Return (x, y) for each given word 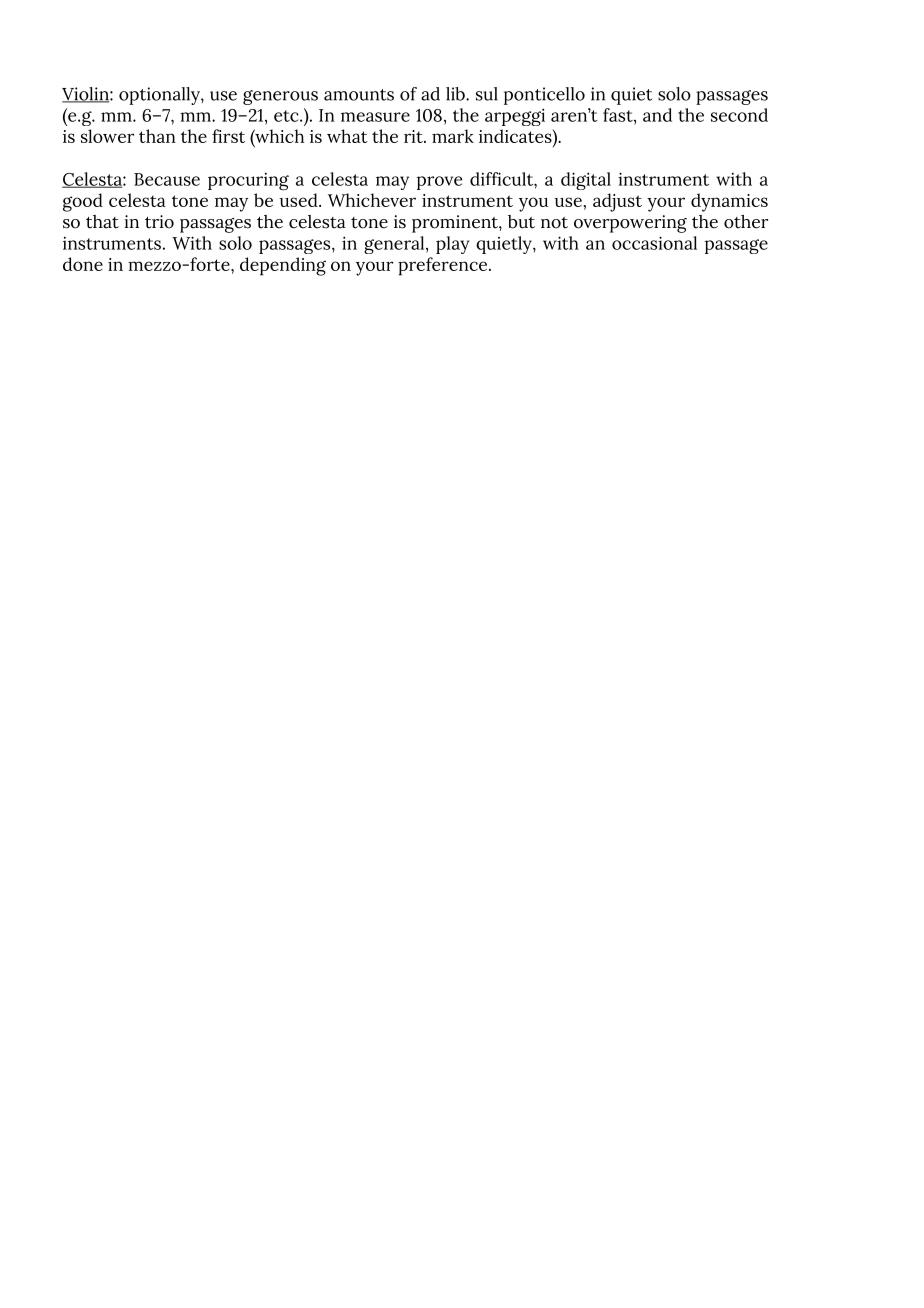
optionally (160, 96)
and (657, 115)
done (83, 264)
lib (456, 94)
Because (167, 179)
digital (586, 181)
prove (439, 183)
